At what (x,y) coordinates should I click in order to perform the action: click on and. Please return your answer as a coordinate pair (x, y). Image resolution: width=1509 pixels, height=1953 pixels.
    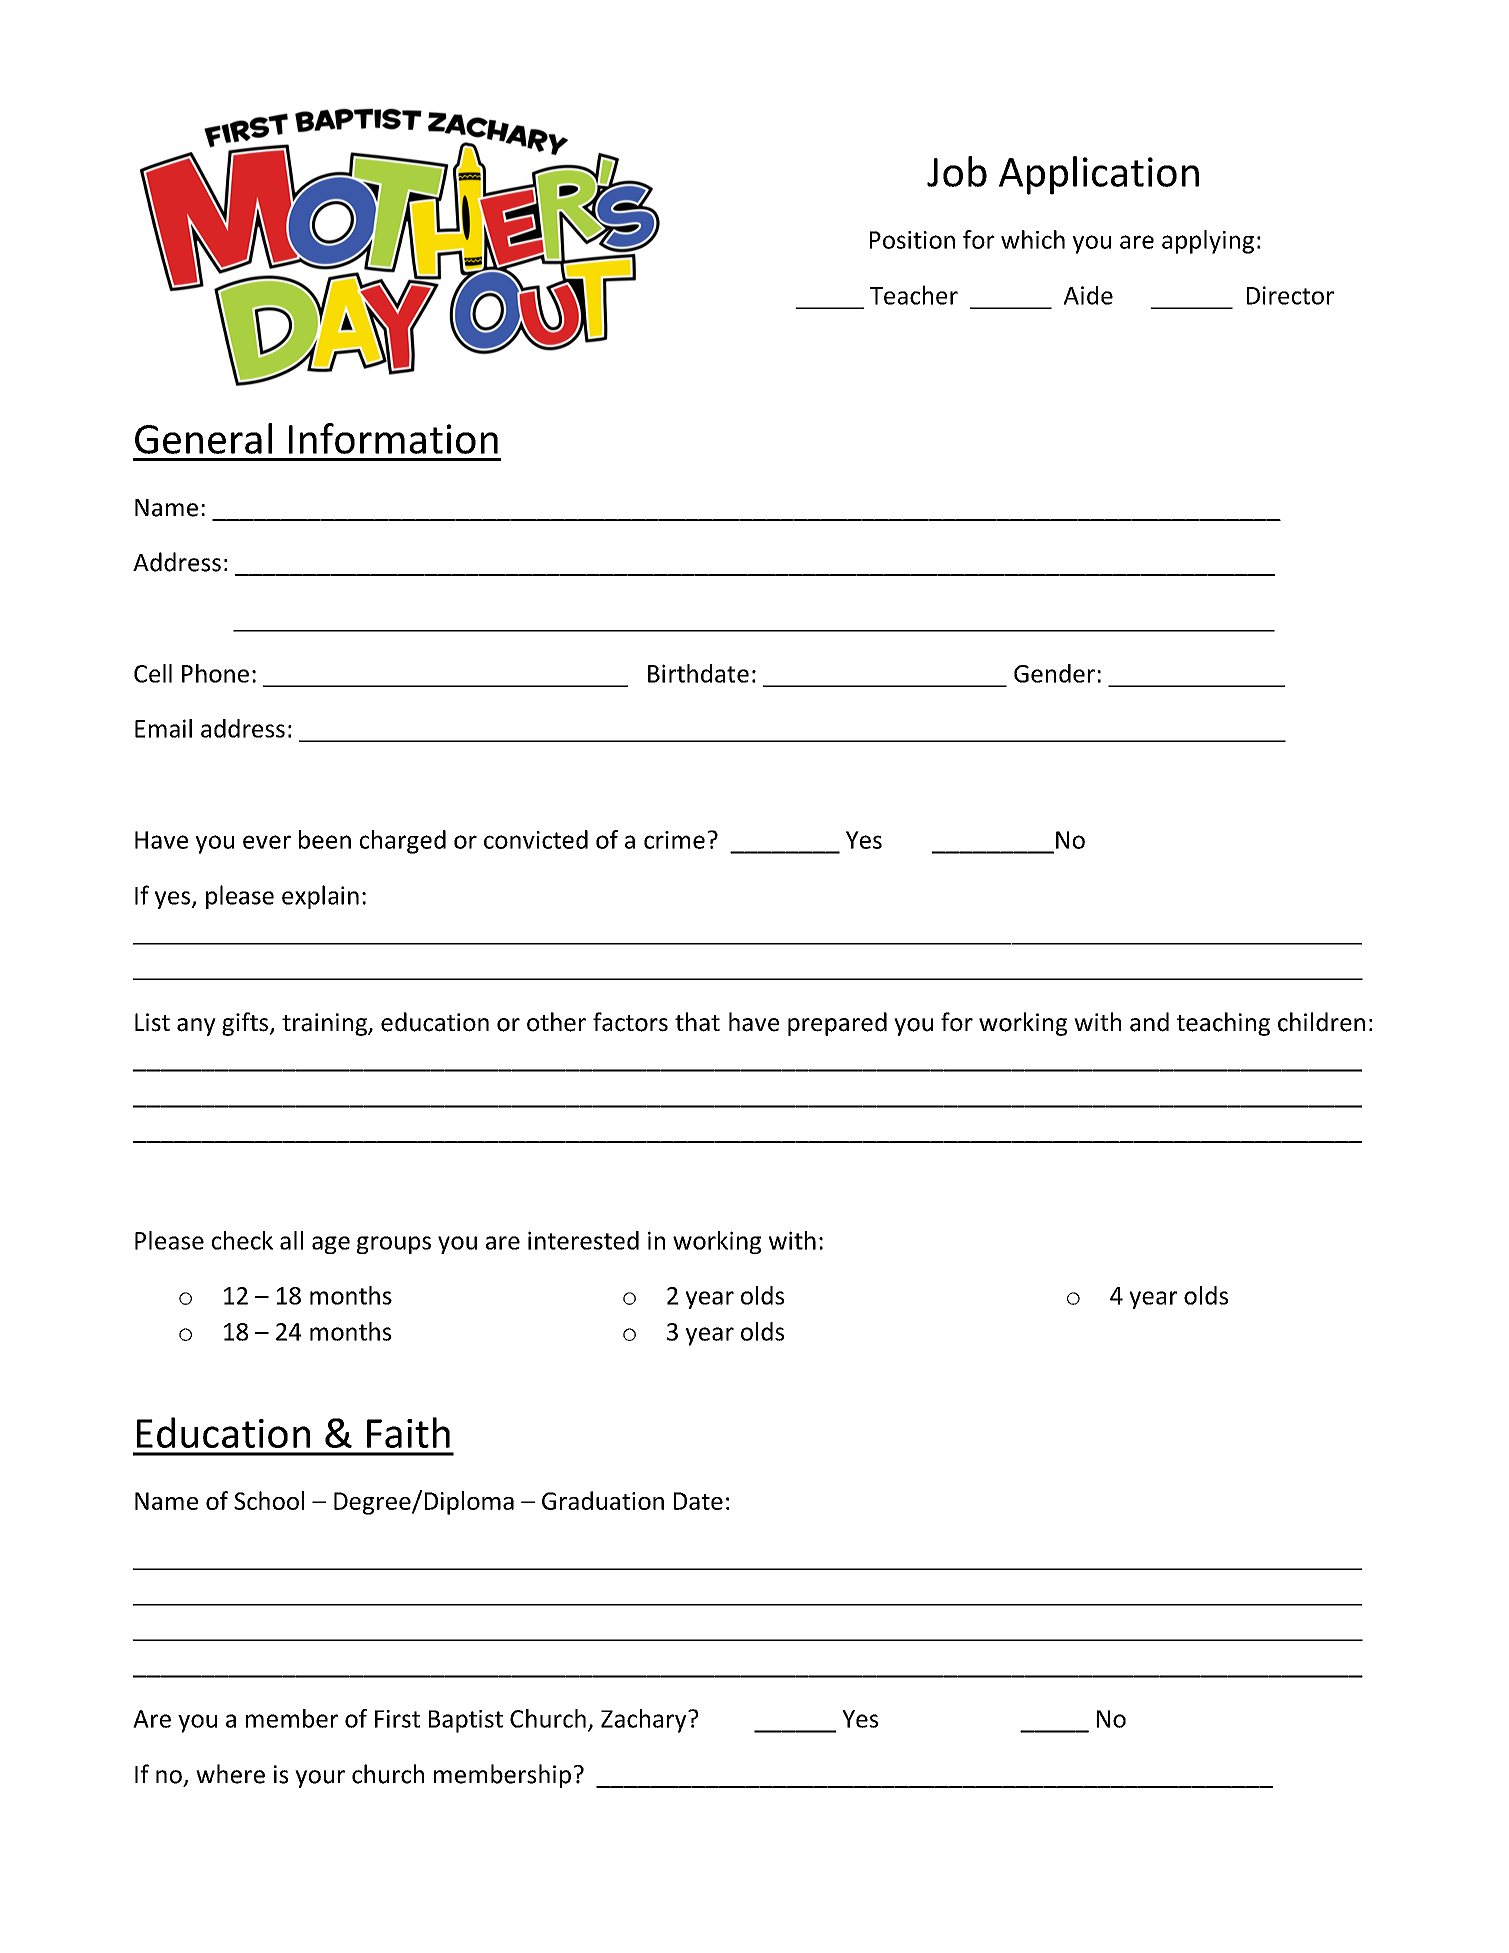
    Looking at the image, I should click on (1149, 1022).
